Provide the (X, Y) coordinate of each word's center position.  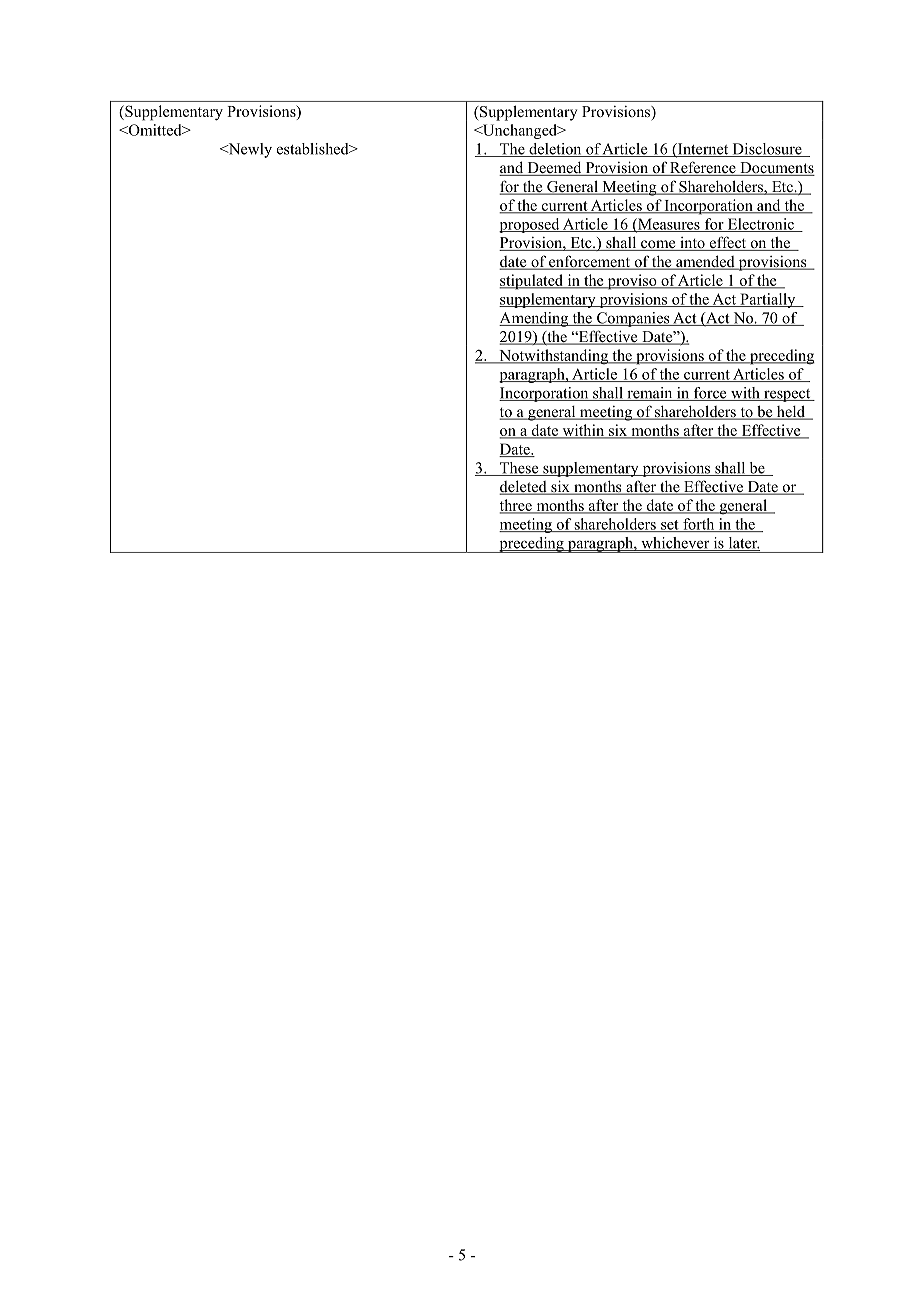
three (517, 506)
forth (699, 525)
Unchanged (520, 131)
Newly (249, 150)
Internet (703, 150)
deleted (524, 487)
